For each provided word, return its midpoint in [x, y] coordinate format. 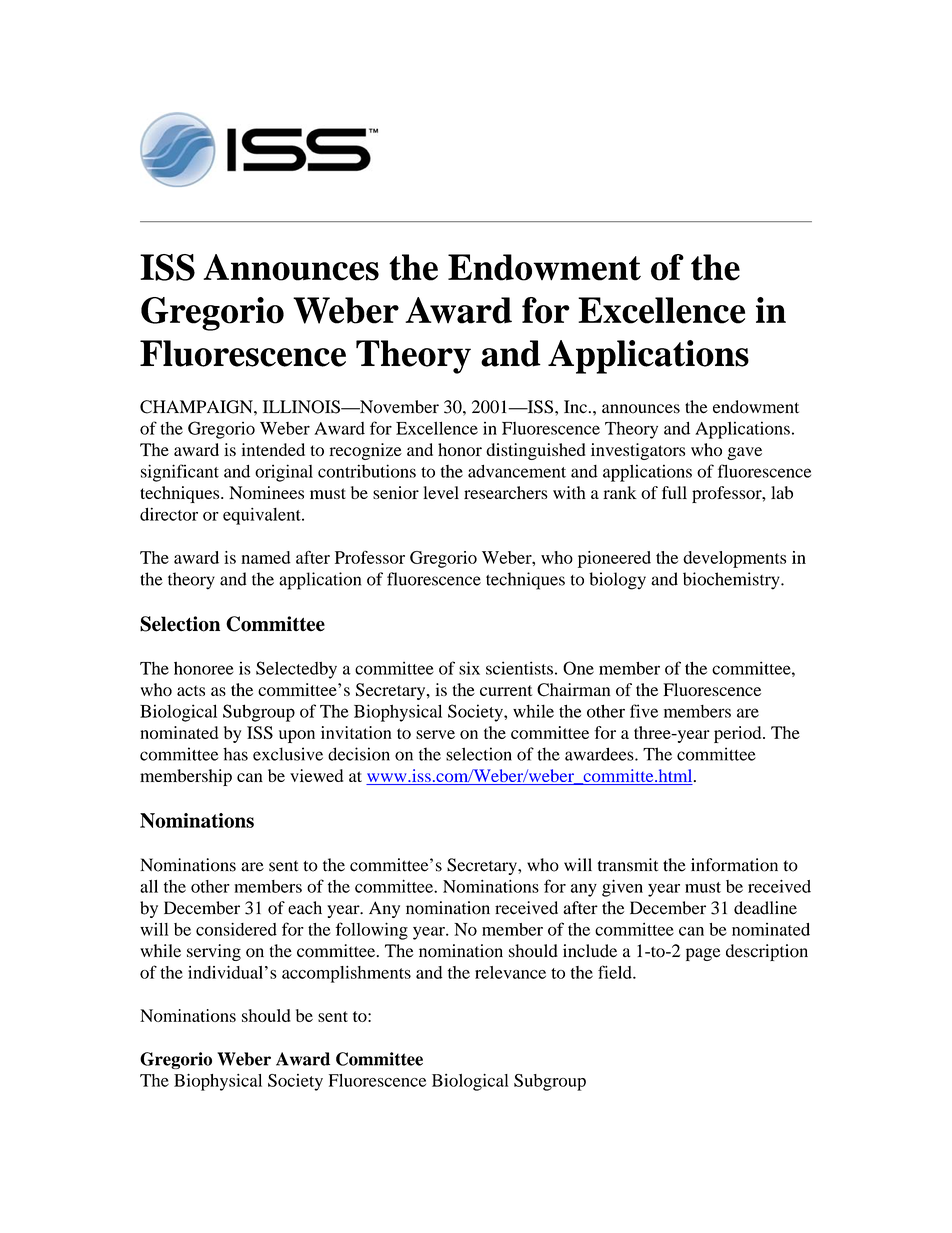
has [235, 754]
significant [180, 473]
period [739, 734]
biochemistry [732, 581]
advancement [517, 471]
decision [359, 754]
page [703, 954]
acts [191, 690]
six [469, 668]
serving [214, 952]
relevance [510, 972]
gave [745, 453]
